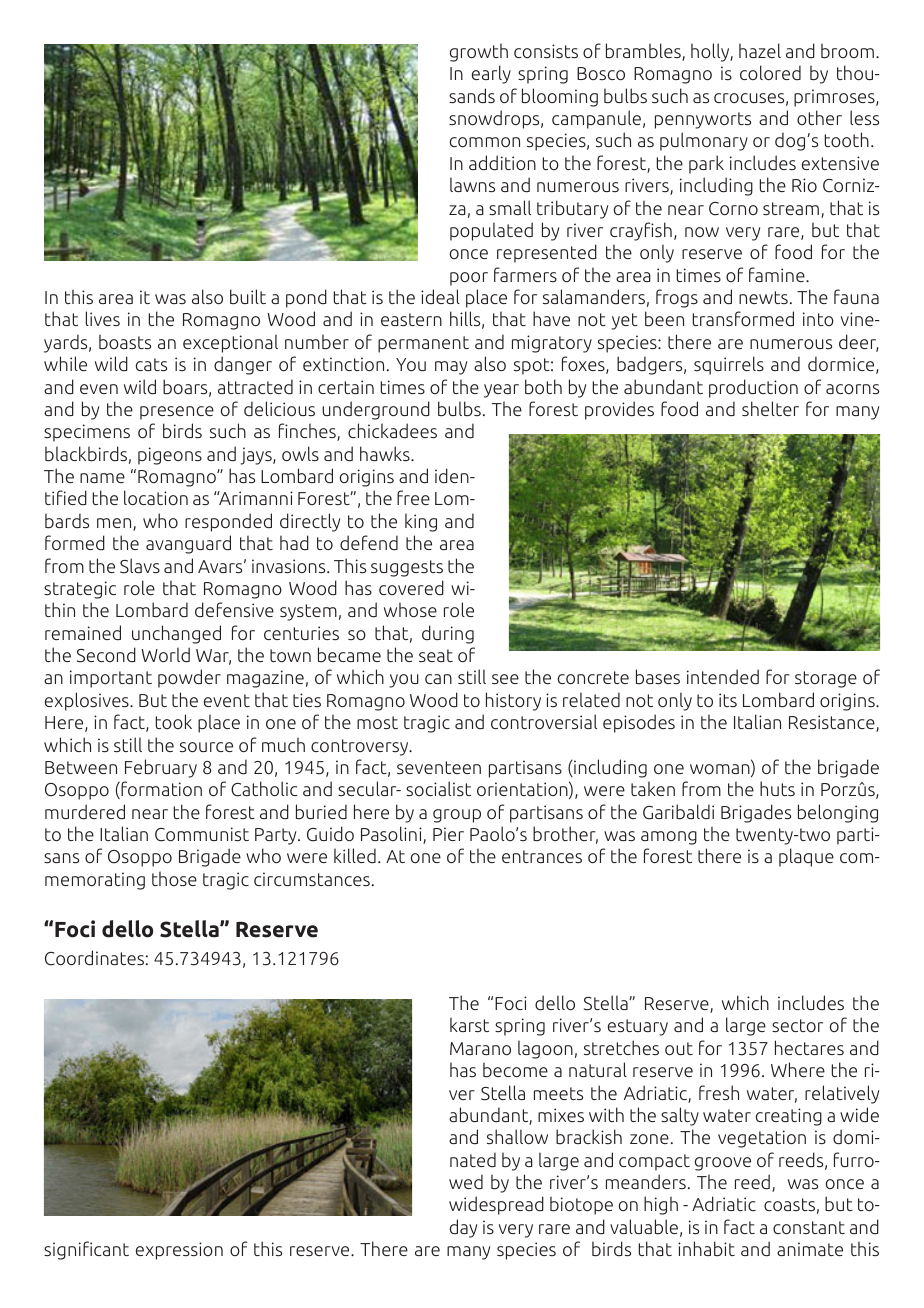  Describe the element at coordinates (248, 297) in the screenshot. I see `built` at that location.
